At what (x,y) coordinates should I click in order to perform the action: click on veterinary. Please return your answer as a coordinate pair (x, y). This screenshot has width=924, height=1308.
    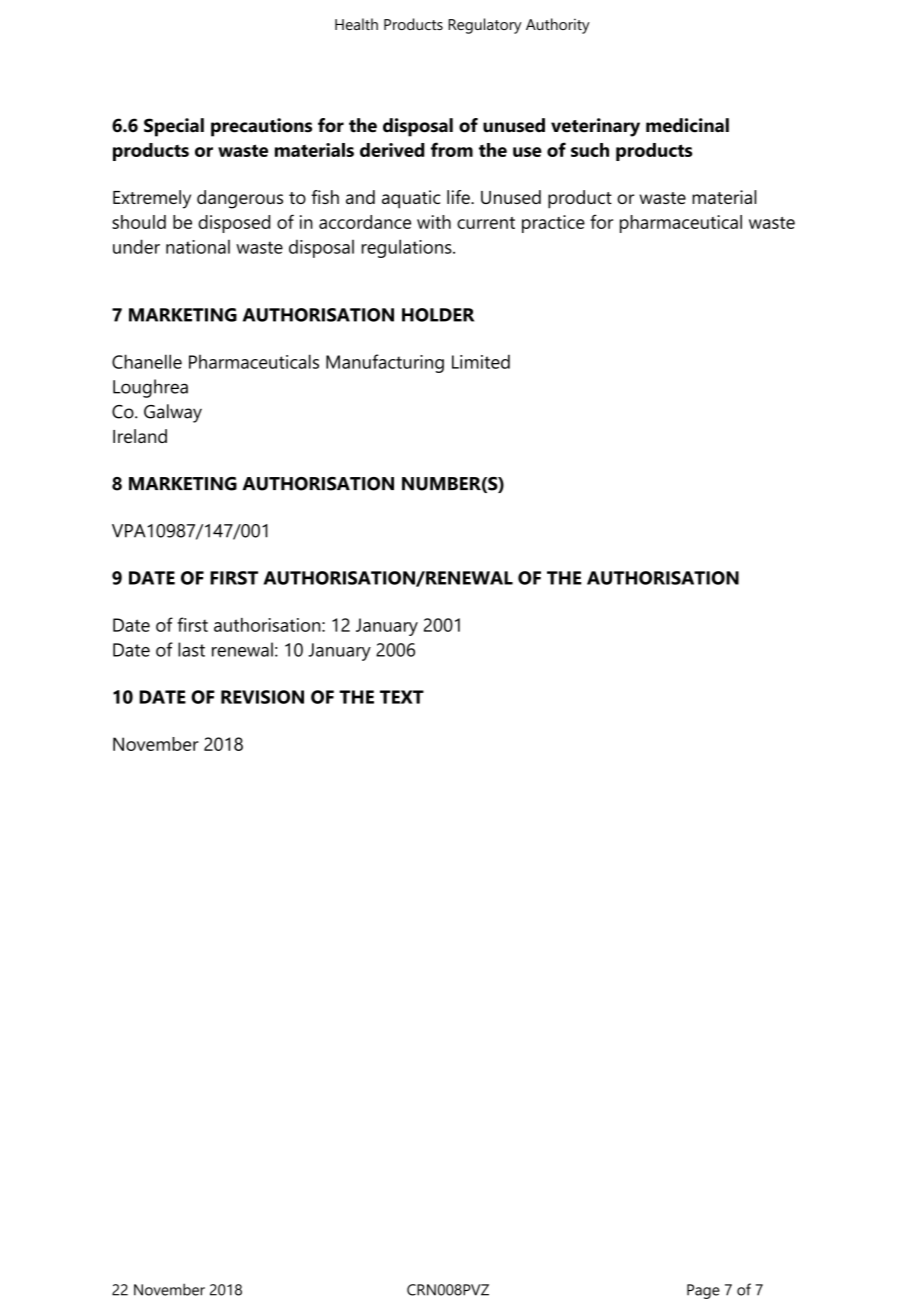
    Looking at the image, I should click on (595, 127).
